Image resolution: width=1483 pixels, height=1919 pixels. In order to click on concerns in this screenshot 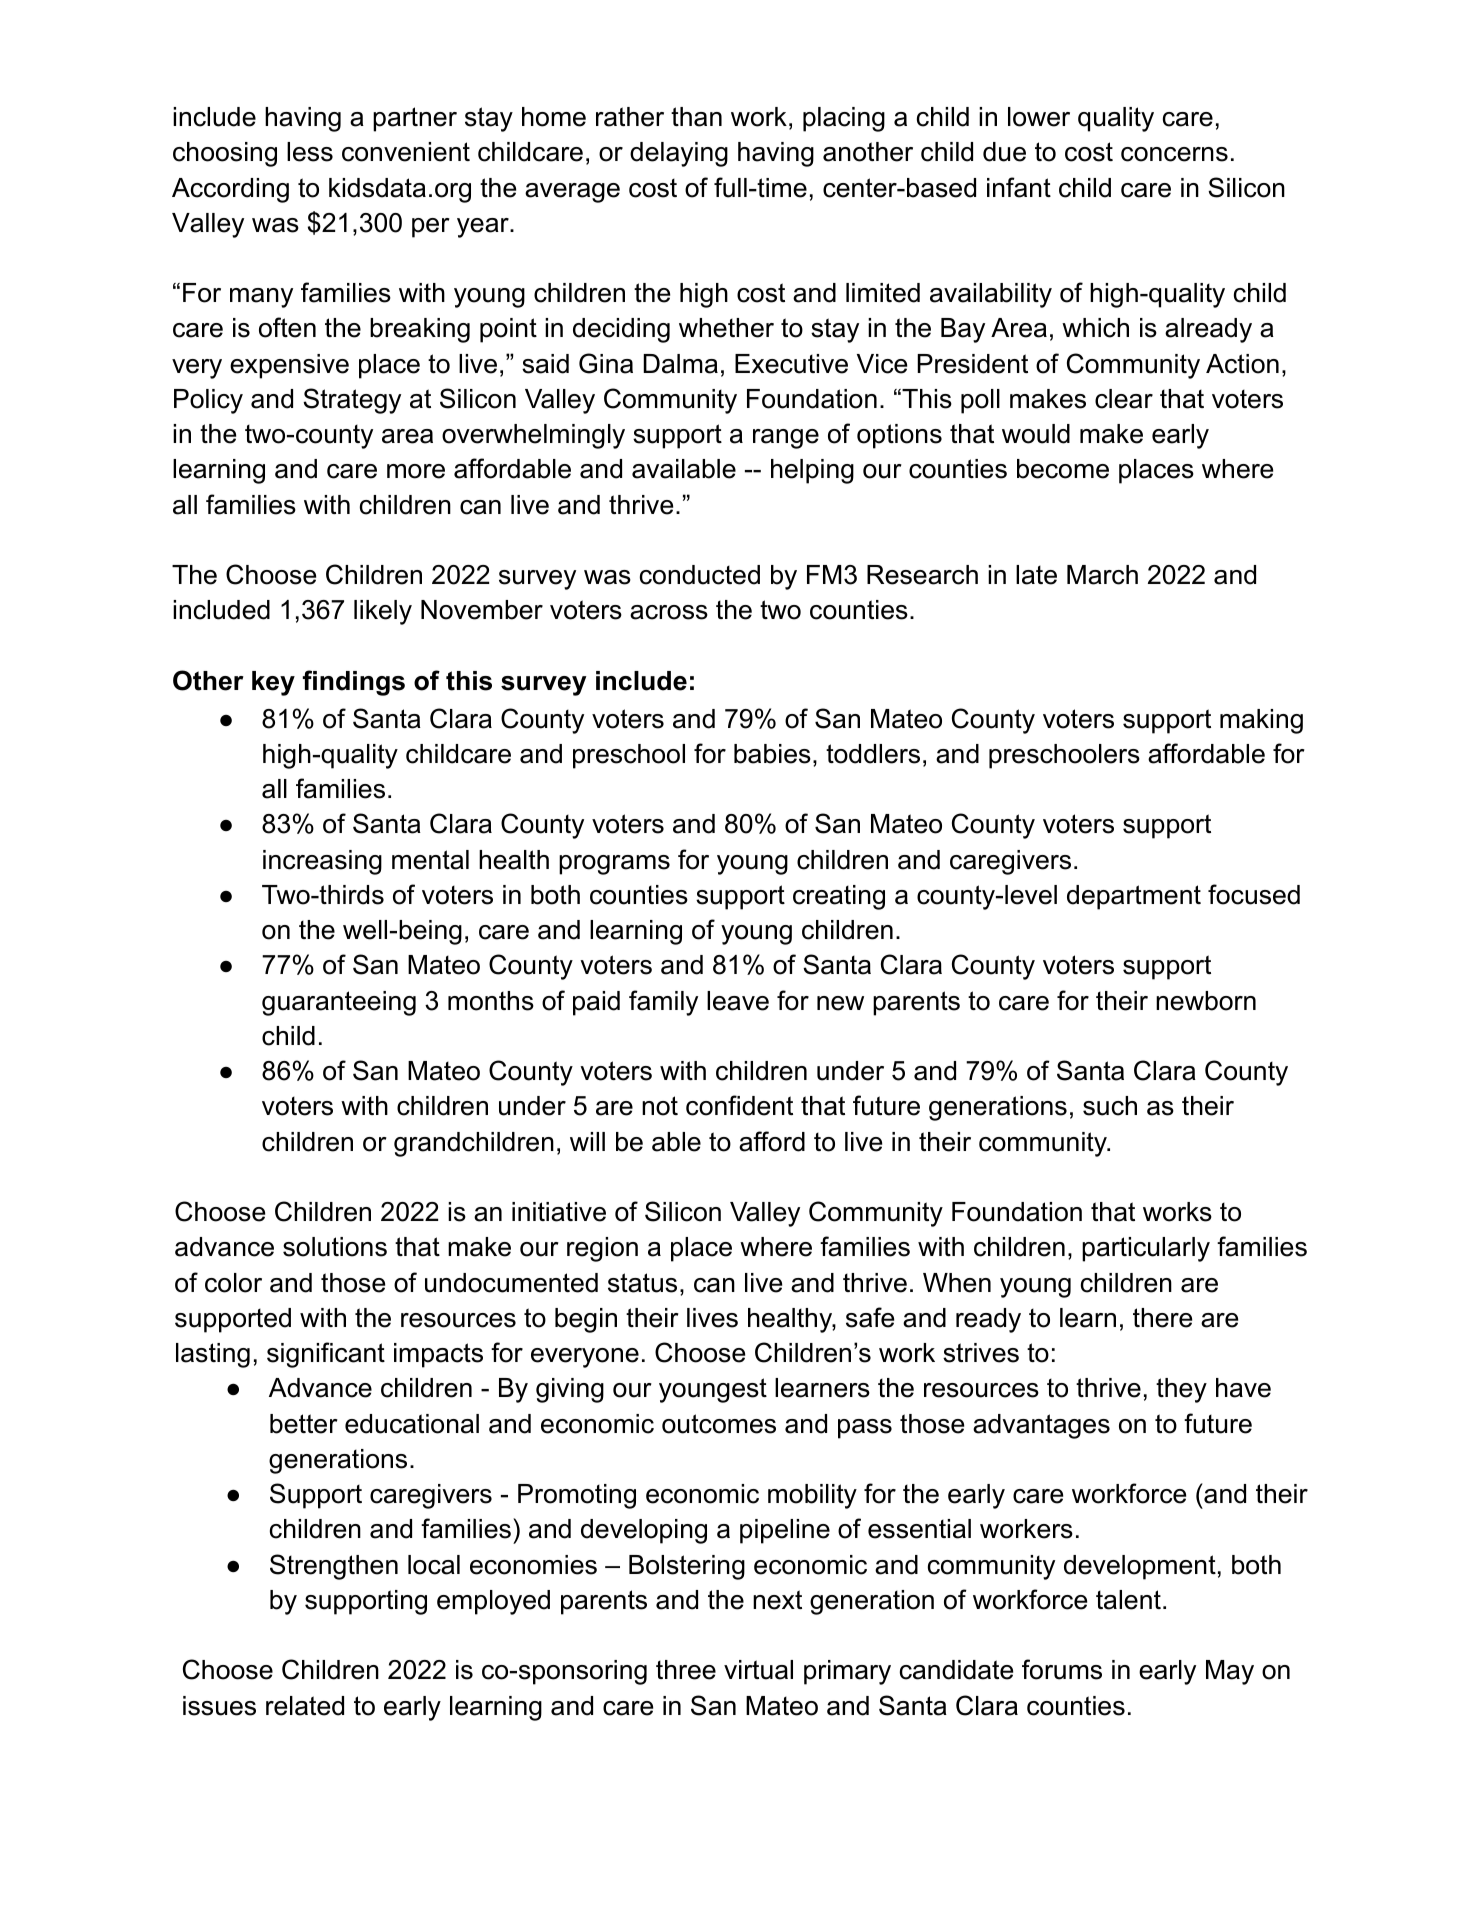, I will do `click(1174, 154)`.
